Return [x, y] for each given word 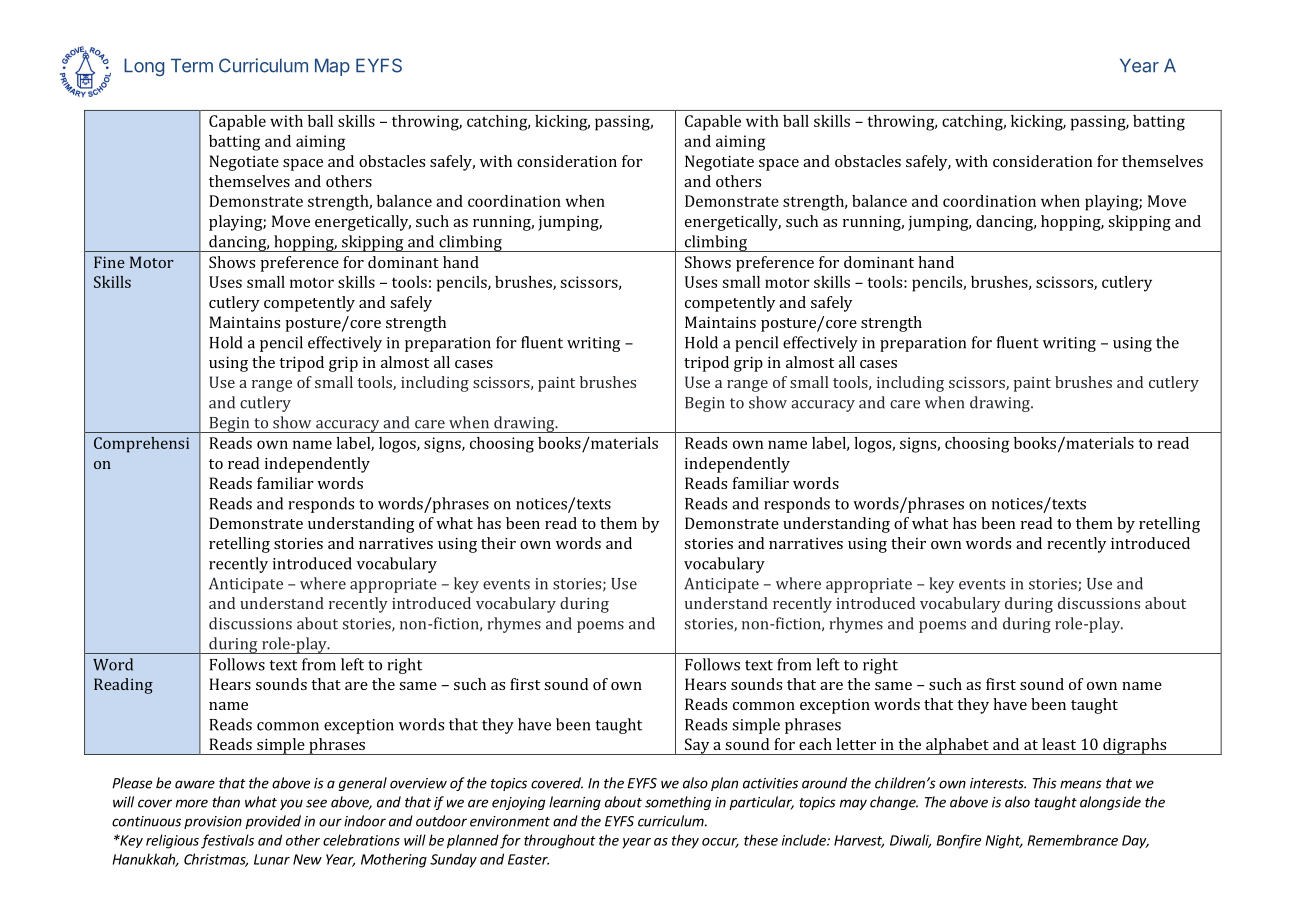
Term [192, 65]
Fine [109, 262]
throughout [560, 841]
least [1059, 744]
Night [1004, 841]
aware [195, 784]
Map [332, 67]
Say [697, 746]
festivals [227, 841]
